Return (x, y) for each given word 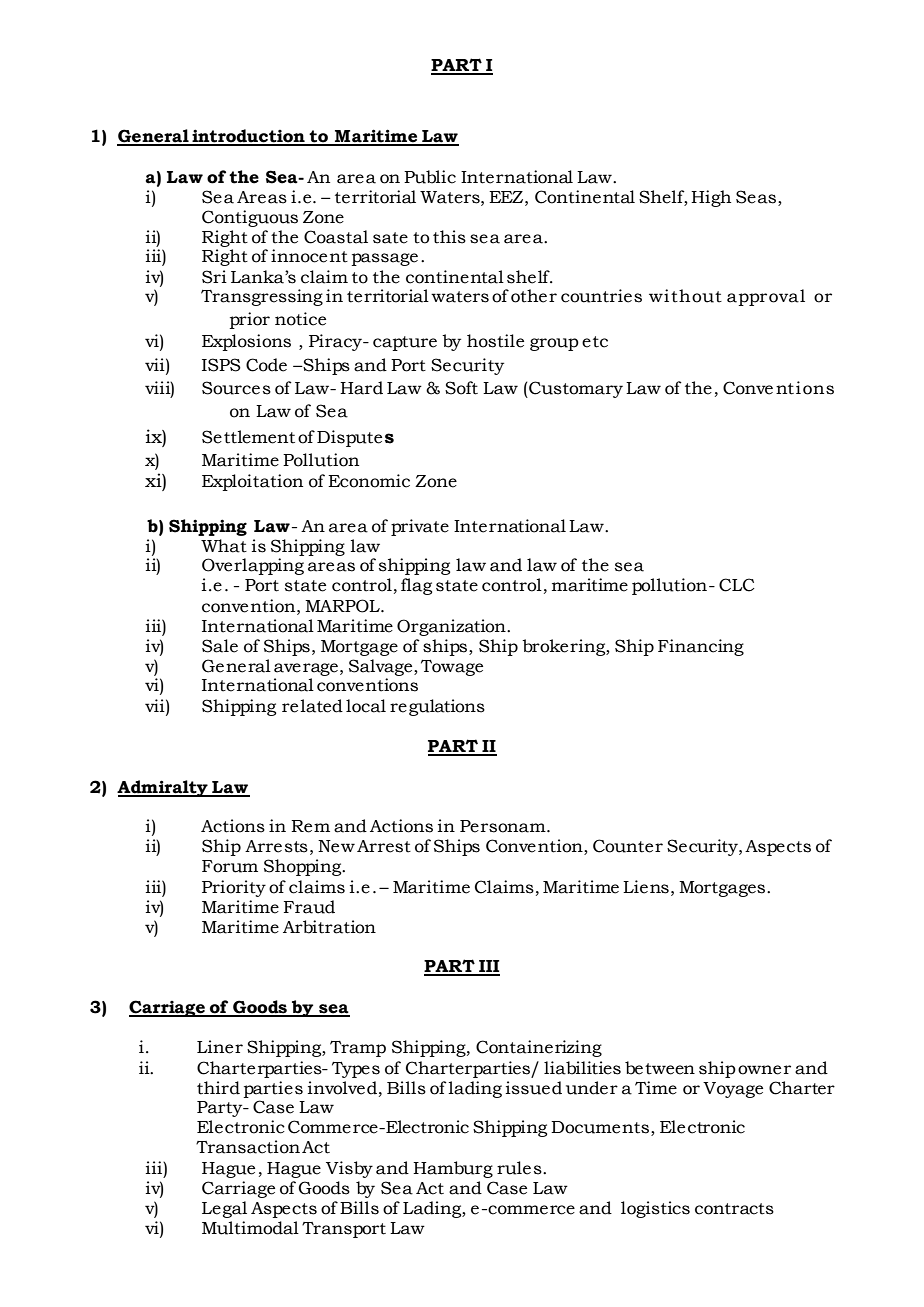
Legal (224, 1209)
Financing (701, 647)
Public (430, 177)
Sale (220, 646)
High (711, 198)
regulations (437, 707)
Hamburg (453, 1169)
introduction (248, 137)
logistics (655, 1209)
